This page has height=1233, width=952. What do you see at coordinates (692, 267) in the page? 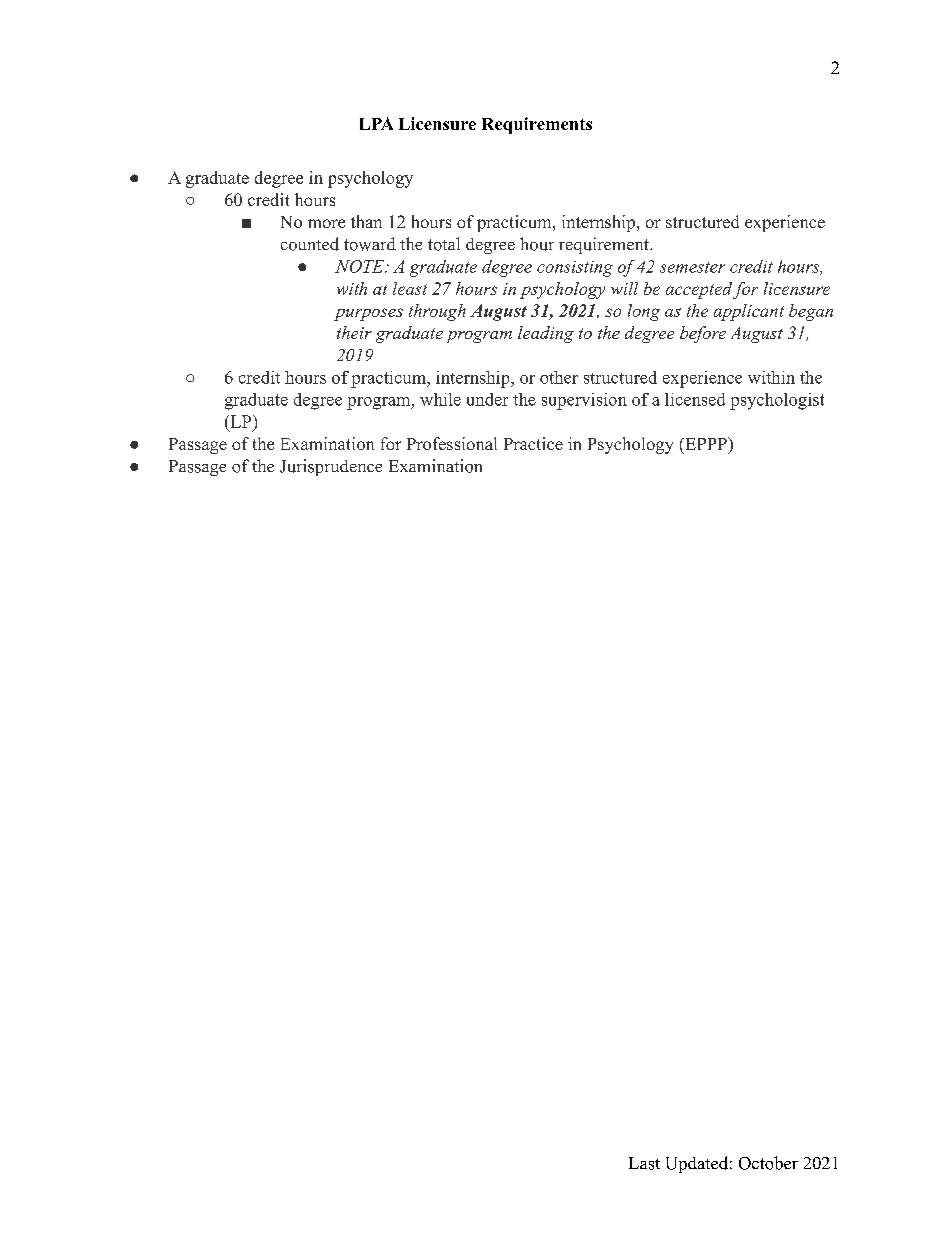
I see `semester` at bounding box center [692, 267].
